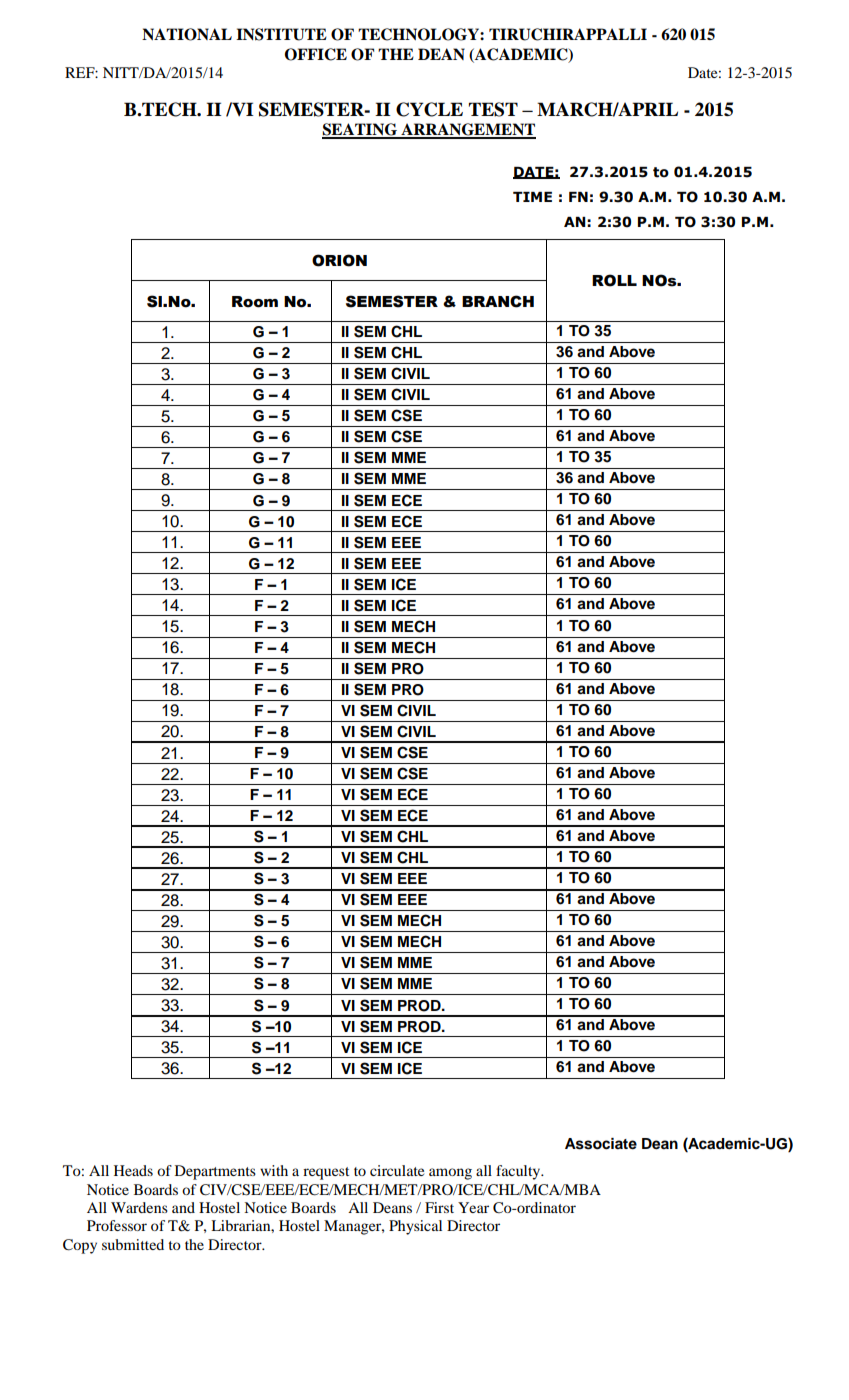  I want to click on BRANCH, so click(498, 301).
